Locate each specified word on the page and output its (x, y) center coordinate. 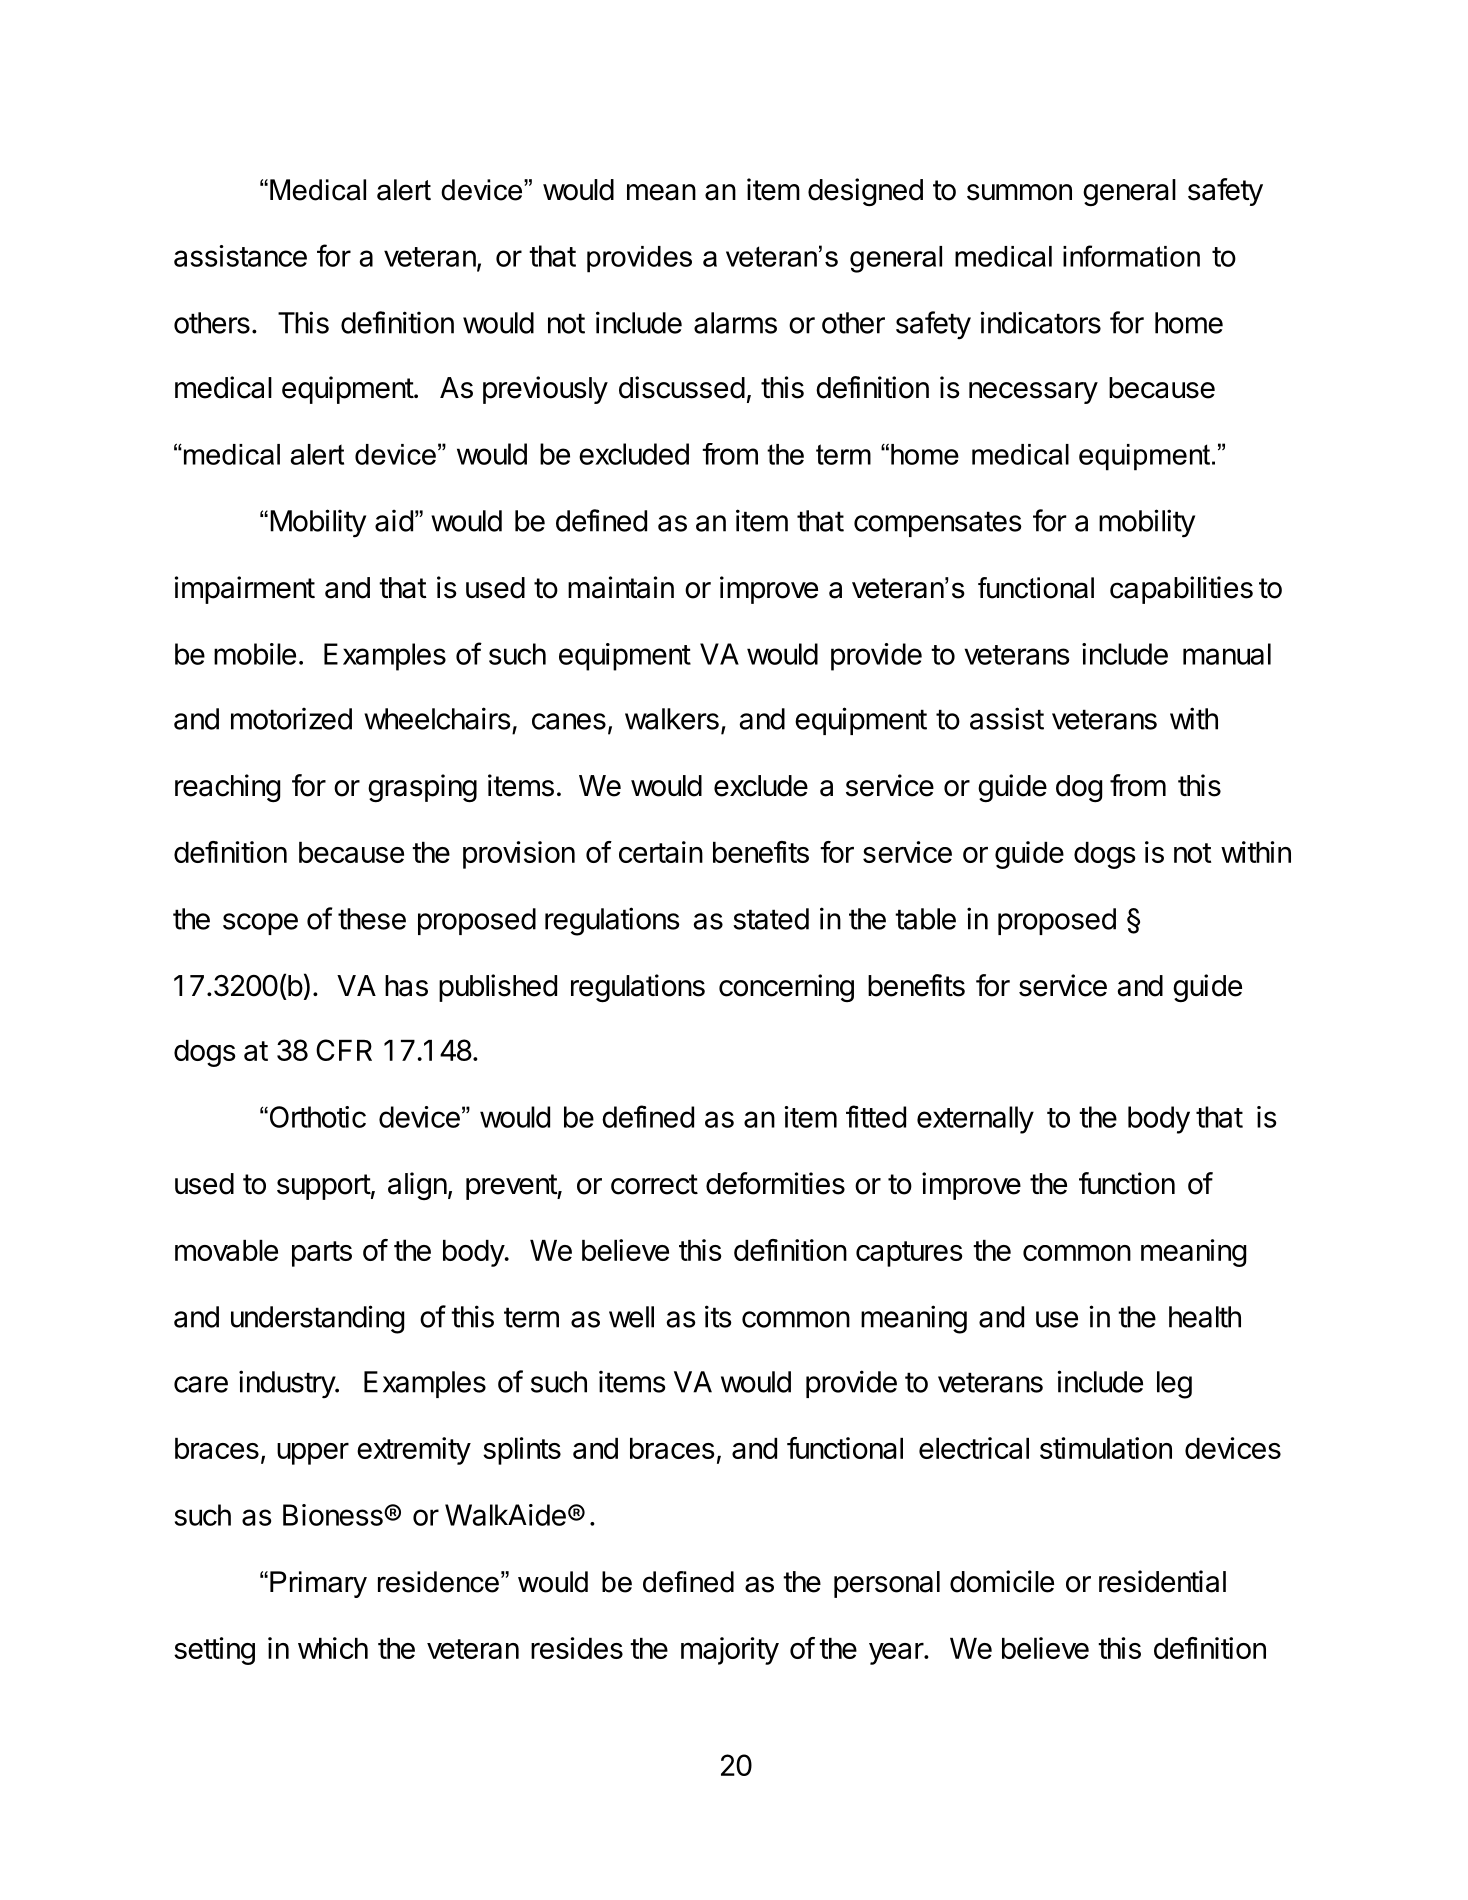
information (1131, 256)
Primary (318, 1584)
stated (771, 919)
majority (730, 1651)
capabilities (1181, 590)
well (631, 1317)
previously (545, 390)
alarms (735, 323)
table (925, 919)
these (372, 919)
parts (322, 1254)
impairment (245, 590)
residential (1162, 1581)
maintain (621, 587)
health (1205, 1317)
